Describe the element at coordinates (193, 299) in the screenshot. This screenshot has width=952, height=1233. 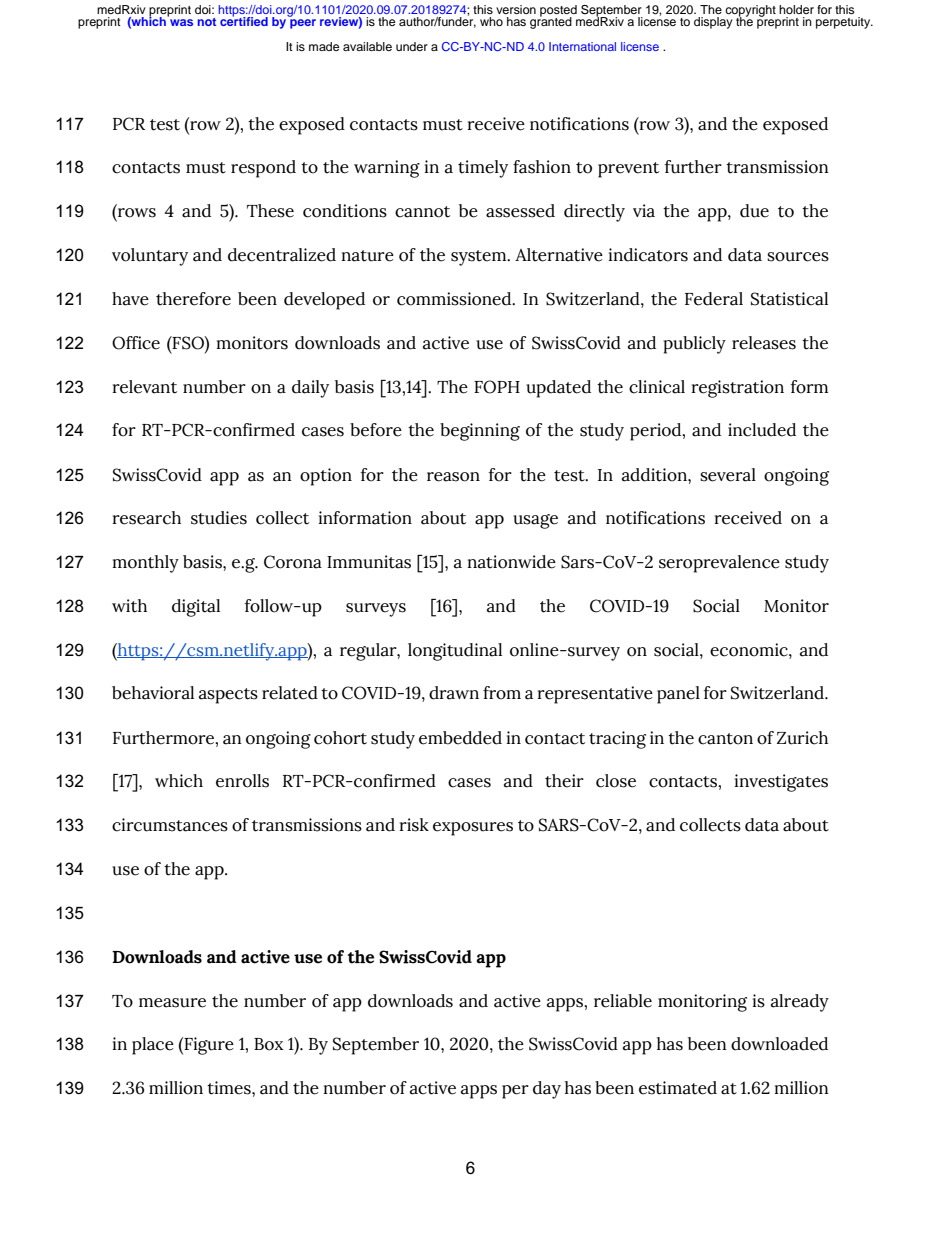
I see `therefore` at that location.
